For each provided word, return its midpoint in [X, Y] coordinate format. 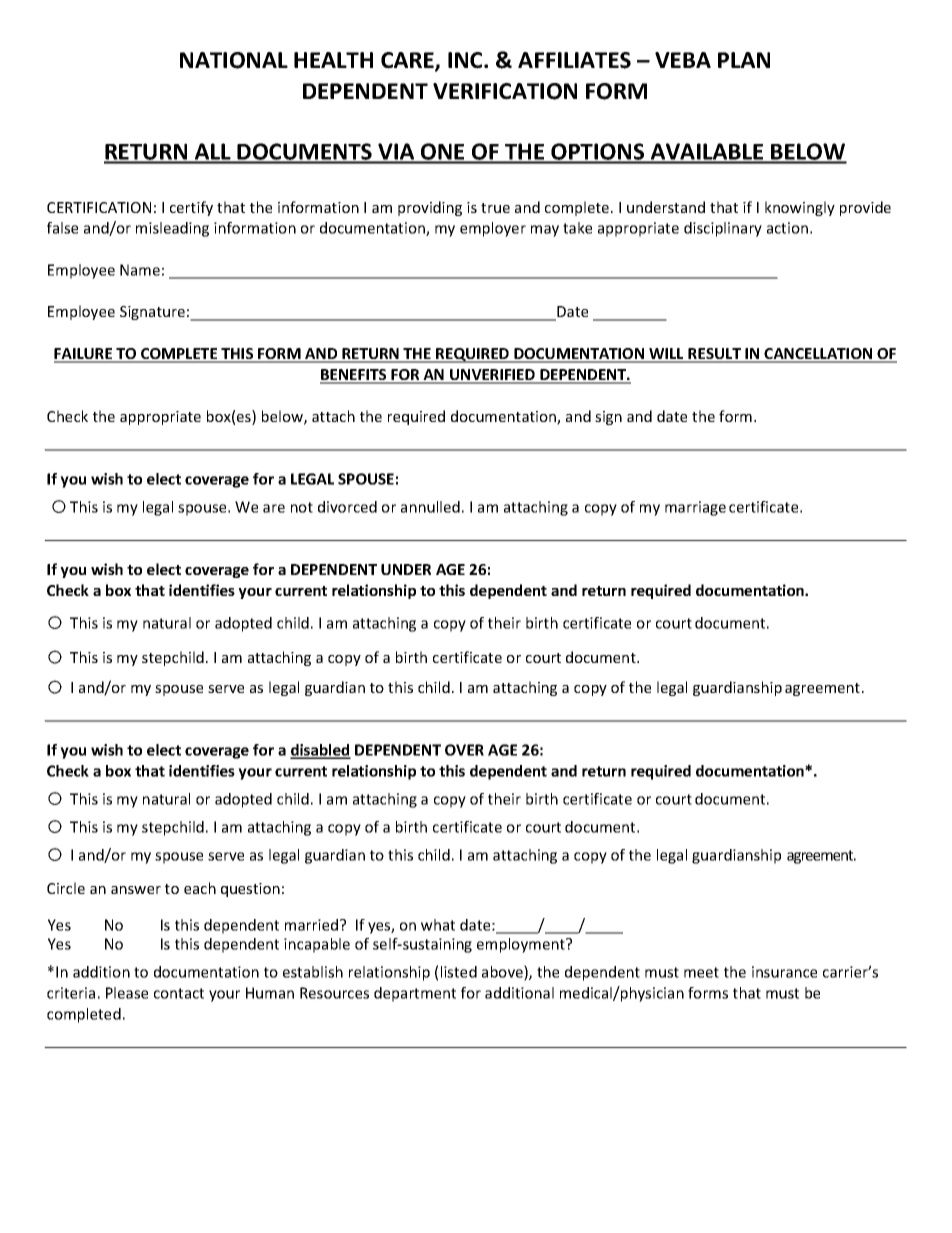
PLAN [744, 60]
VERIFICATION [505, 91]
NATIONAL [234, 60]
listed [459, 972]
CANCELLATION [819, 355]
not [302, 507]
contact [179, 993]
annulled [430, 507]
